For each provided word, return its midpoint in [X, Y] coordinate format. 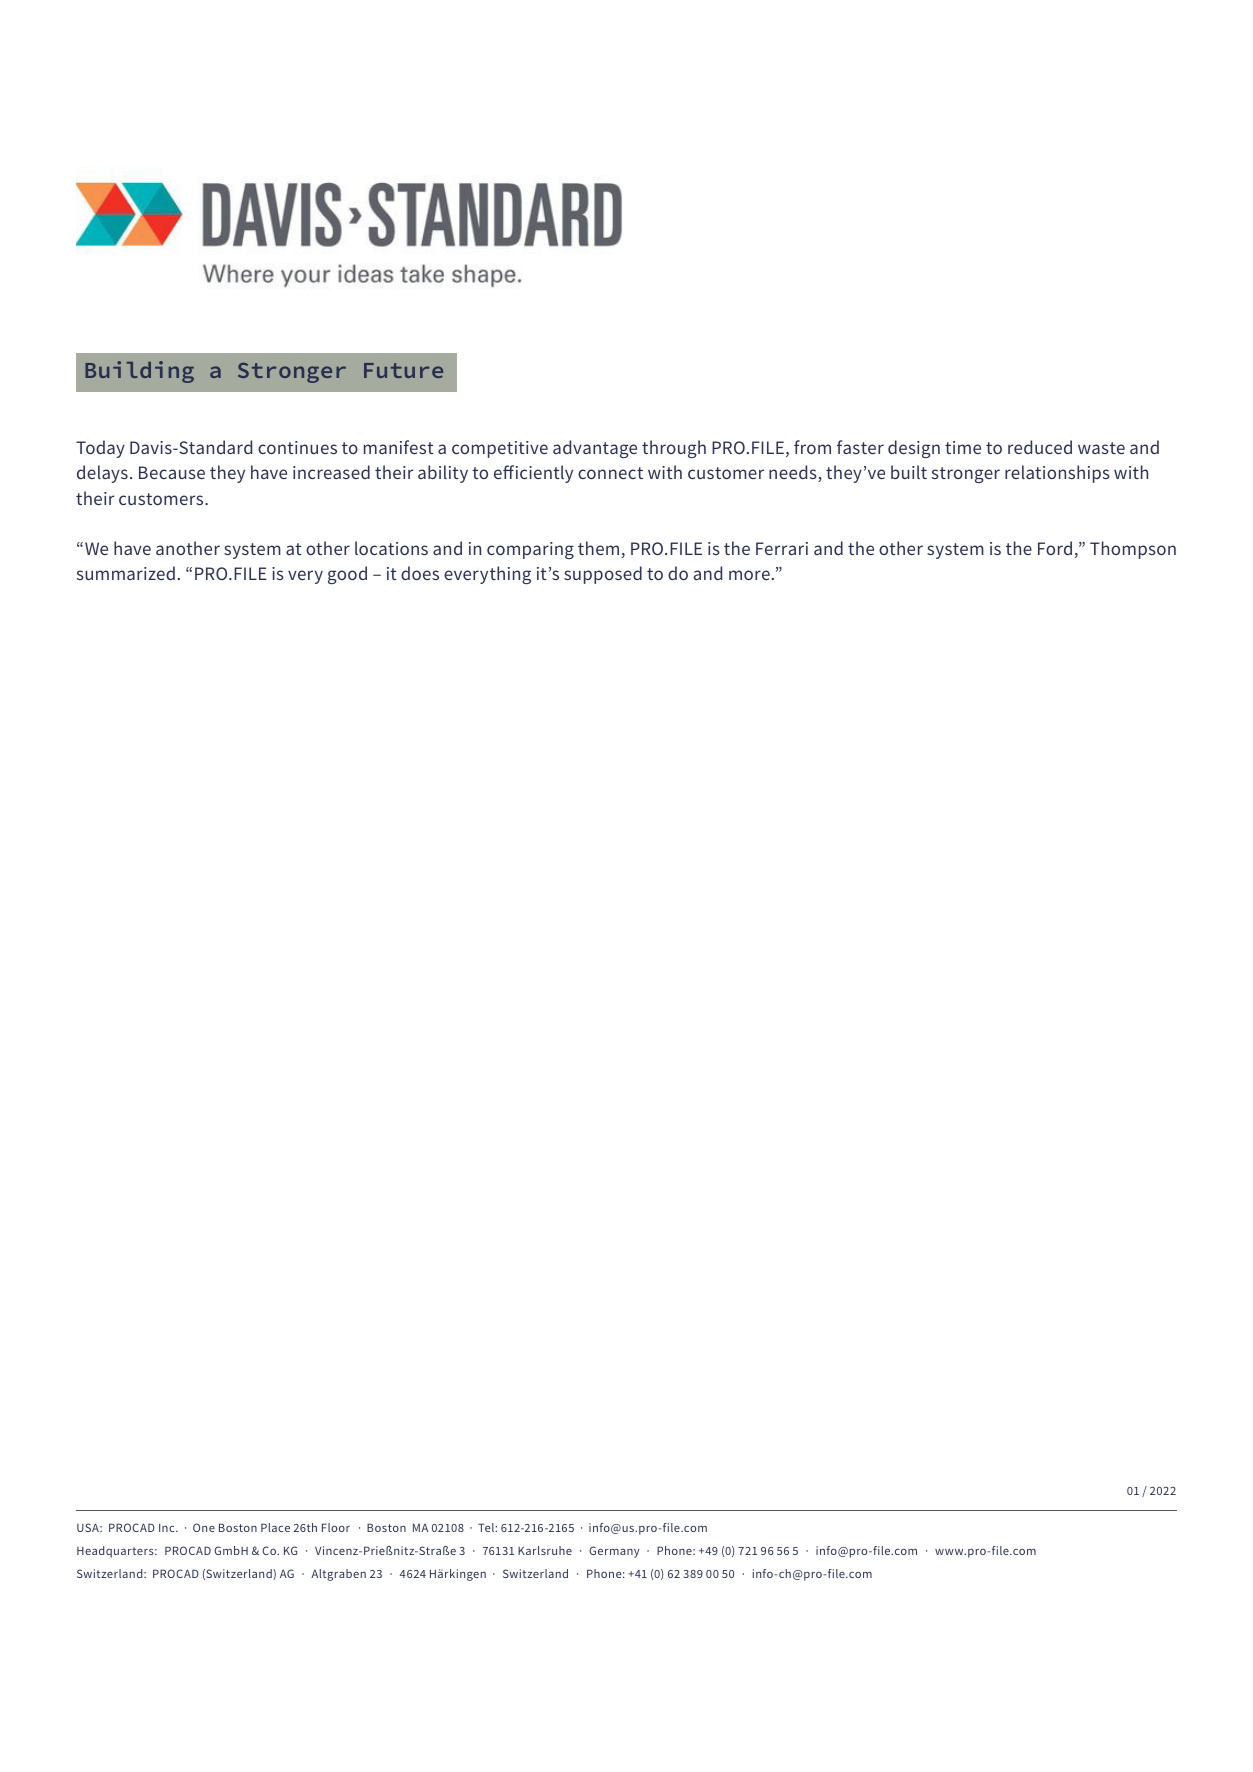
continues [297, 447]
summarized [126, 573]
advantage [595, 449]
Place [275, 1527]
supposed [603, 575]
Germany [614, 1552]
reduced [1040, 447]
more [749, 575]
